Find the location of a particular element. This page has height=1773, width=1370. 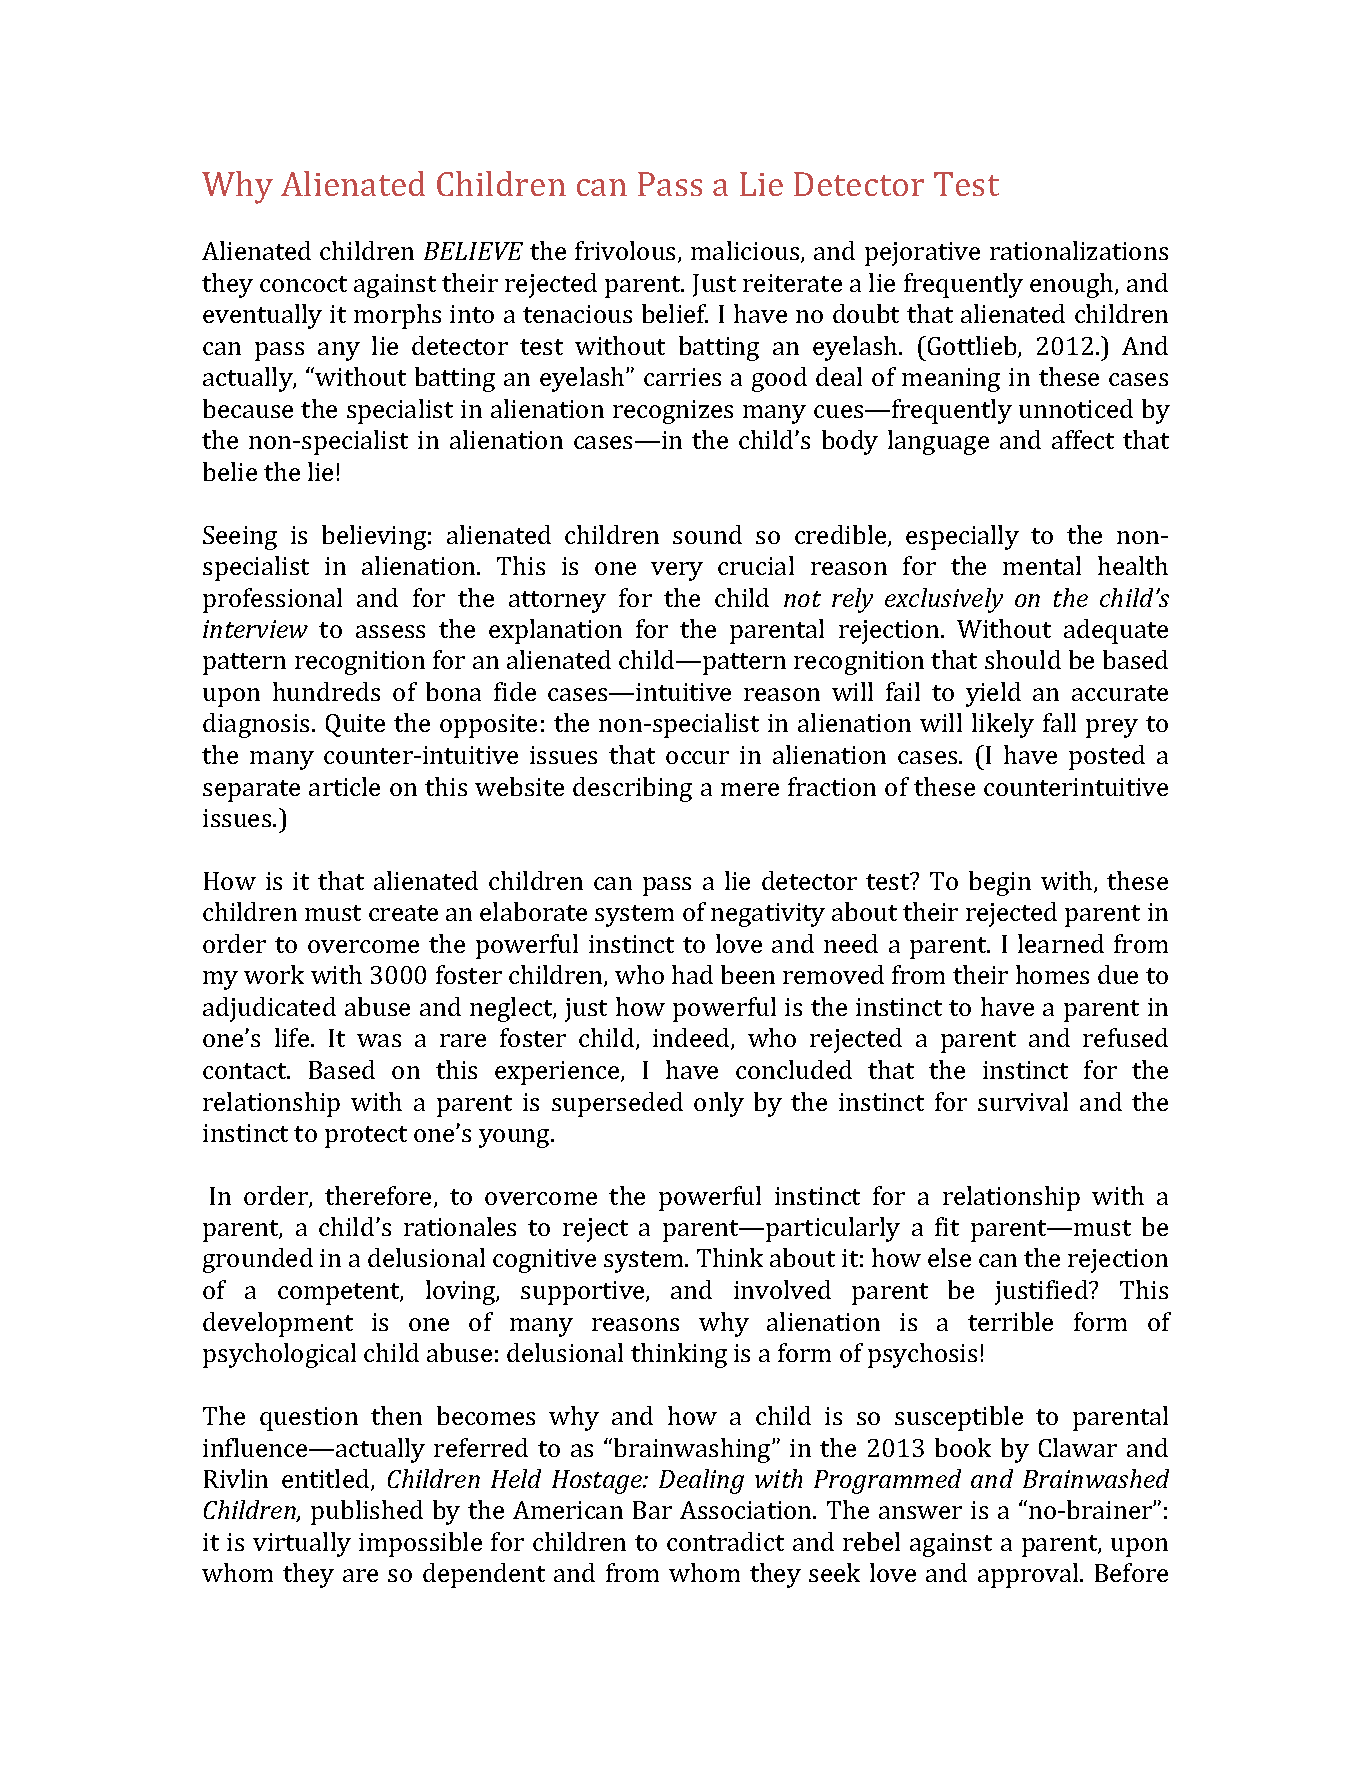

mental is located at coordinates (1042, 565).
